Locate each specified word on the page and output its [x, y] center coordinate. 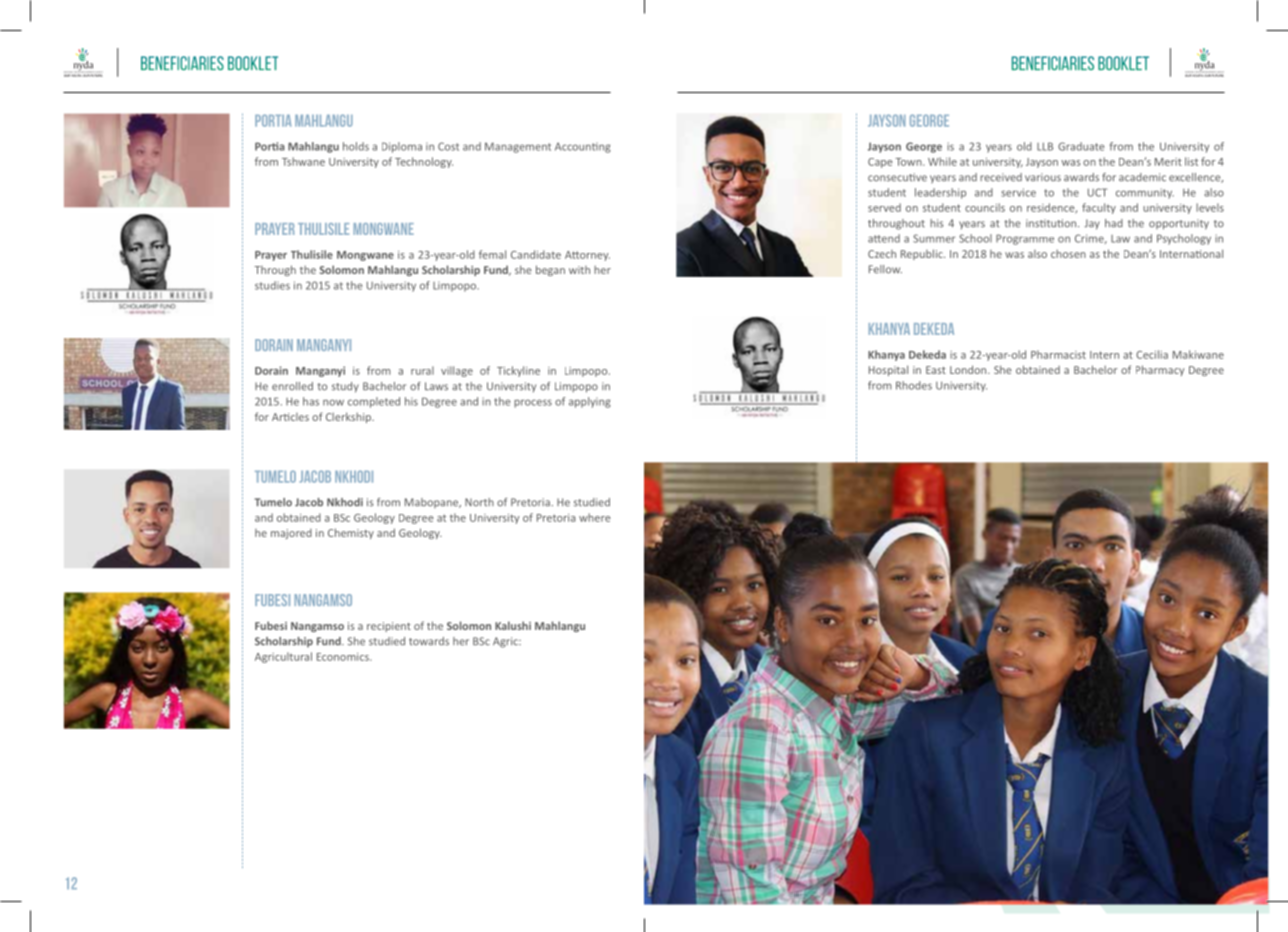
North [479, 502]
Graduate [1081, 146]
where [595, 517]
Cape [880, 163]
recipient [389, 627]
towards [429, 641]
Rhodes [914, 385]
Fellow [885, 269]
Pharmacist [1058, 354]
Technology [424, 162]
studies [272, 285]
